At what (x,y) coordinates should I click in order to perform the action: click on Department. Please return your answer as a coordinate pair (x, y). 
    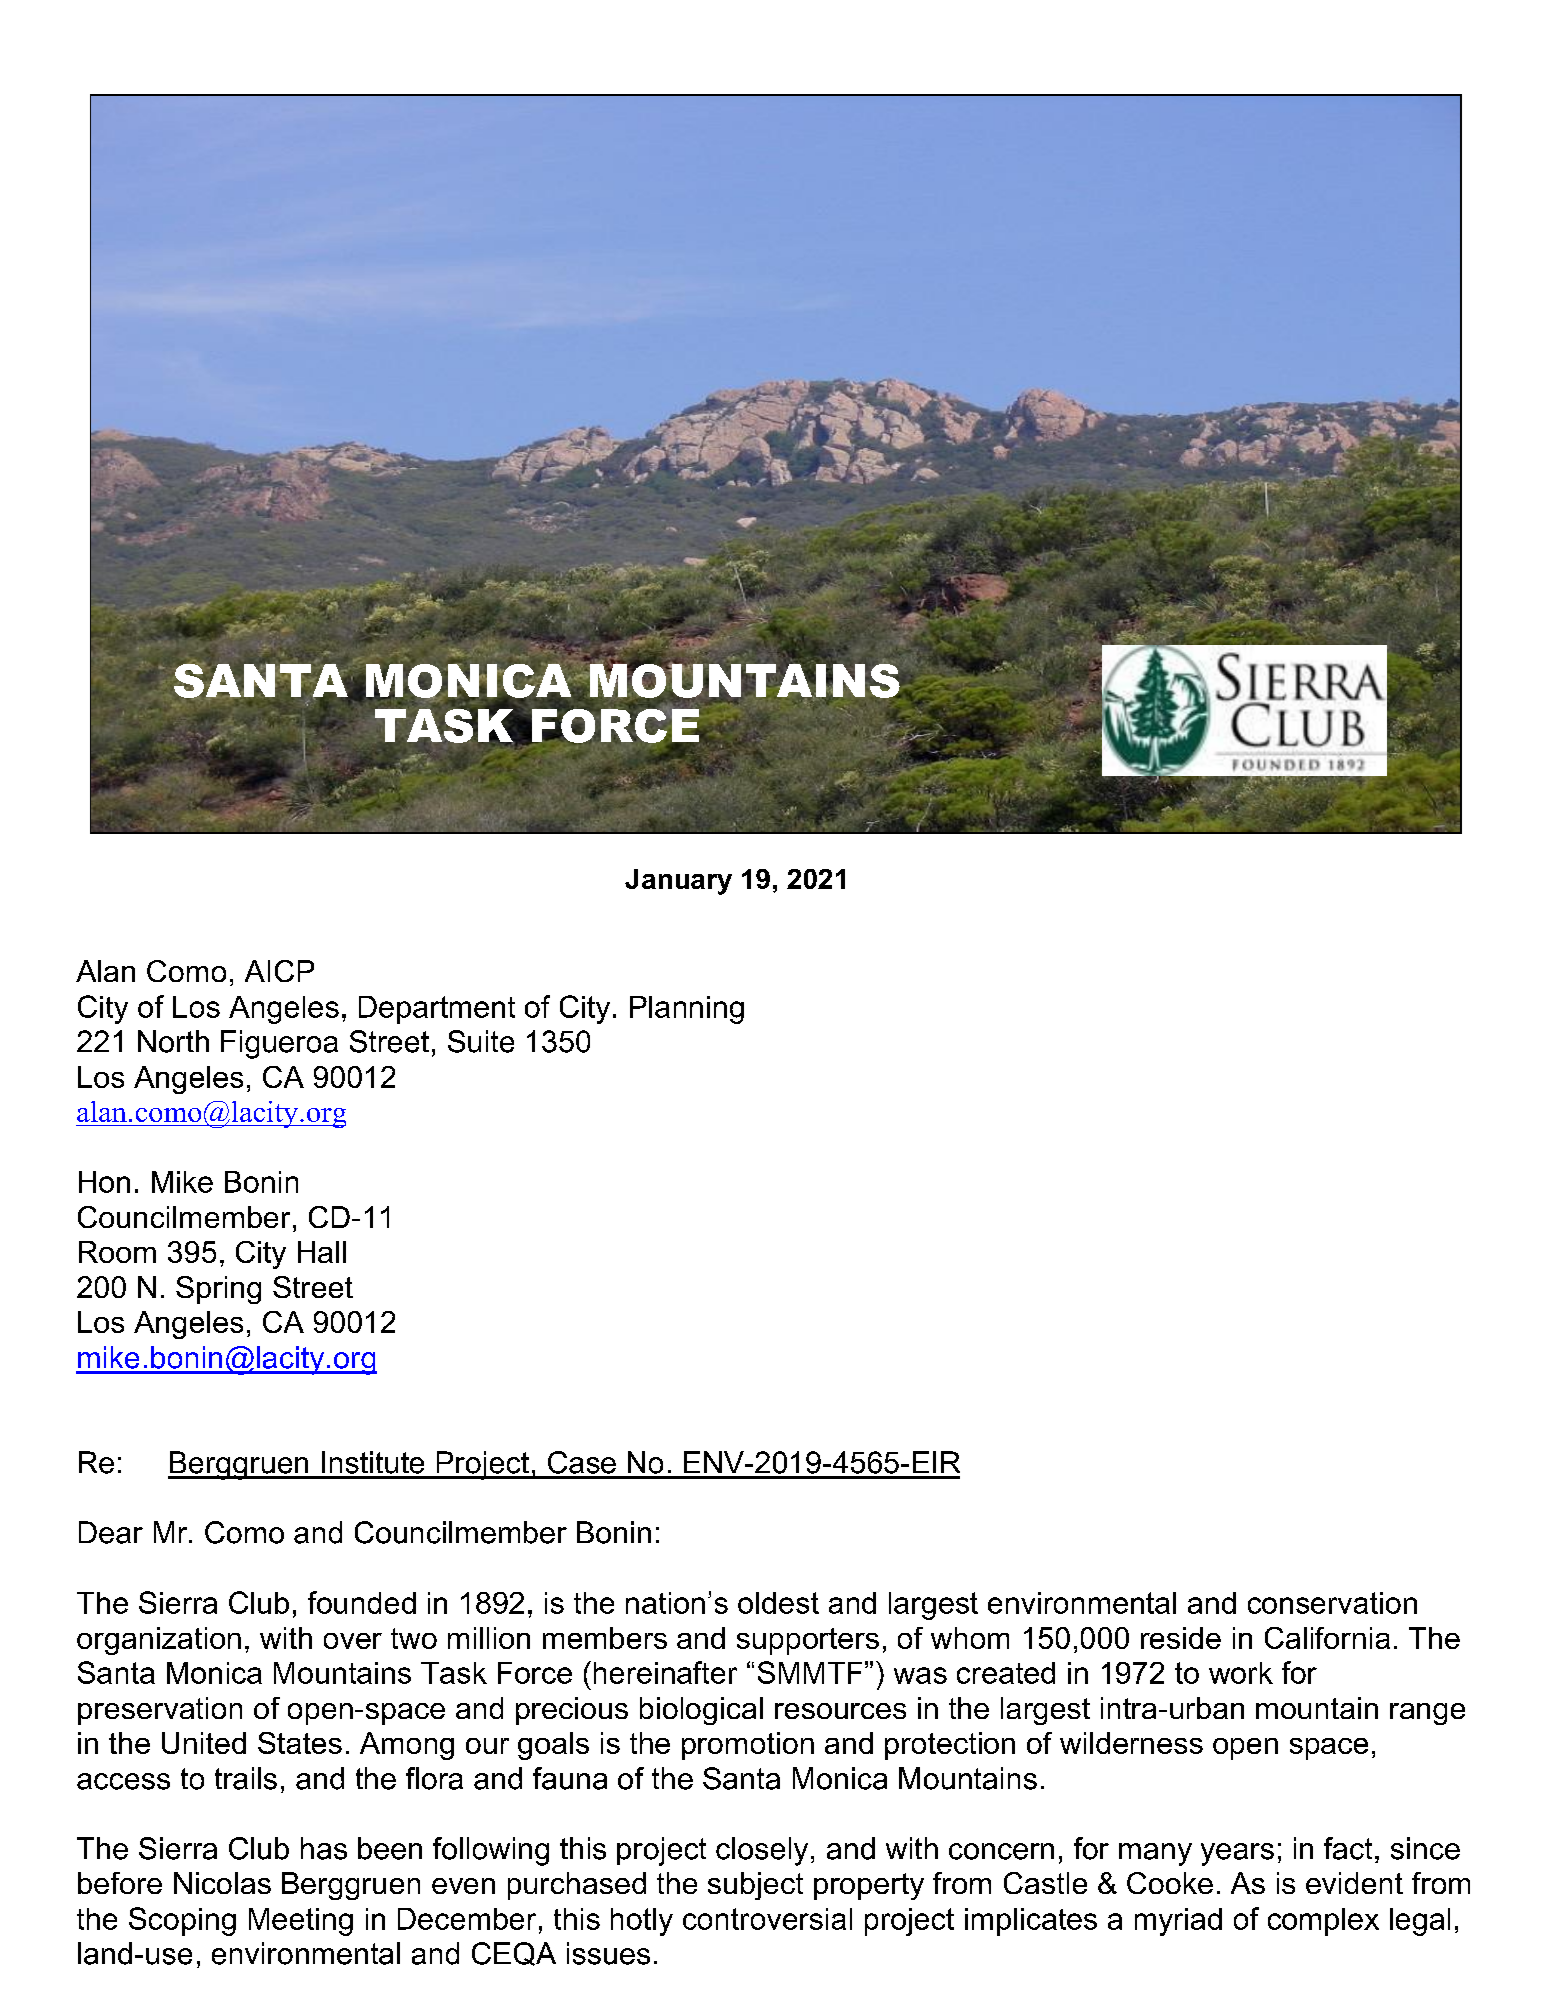
    Looking at the image, I should click on (437, 1010).
